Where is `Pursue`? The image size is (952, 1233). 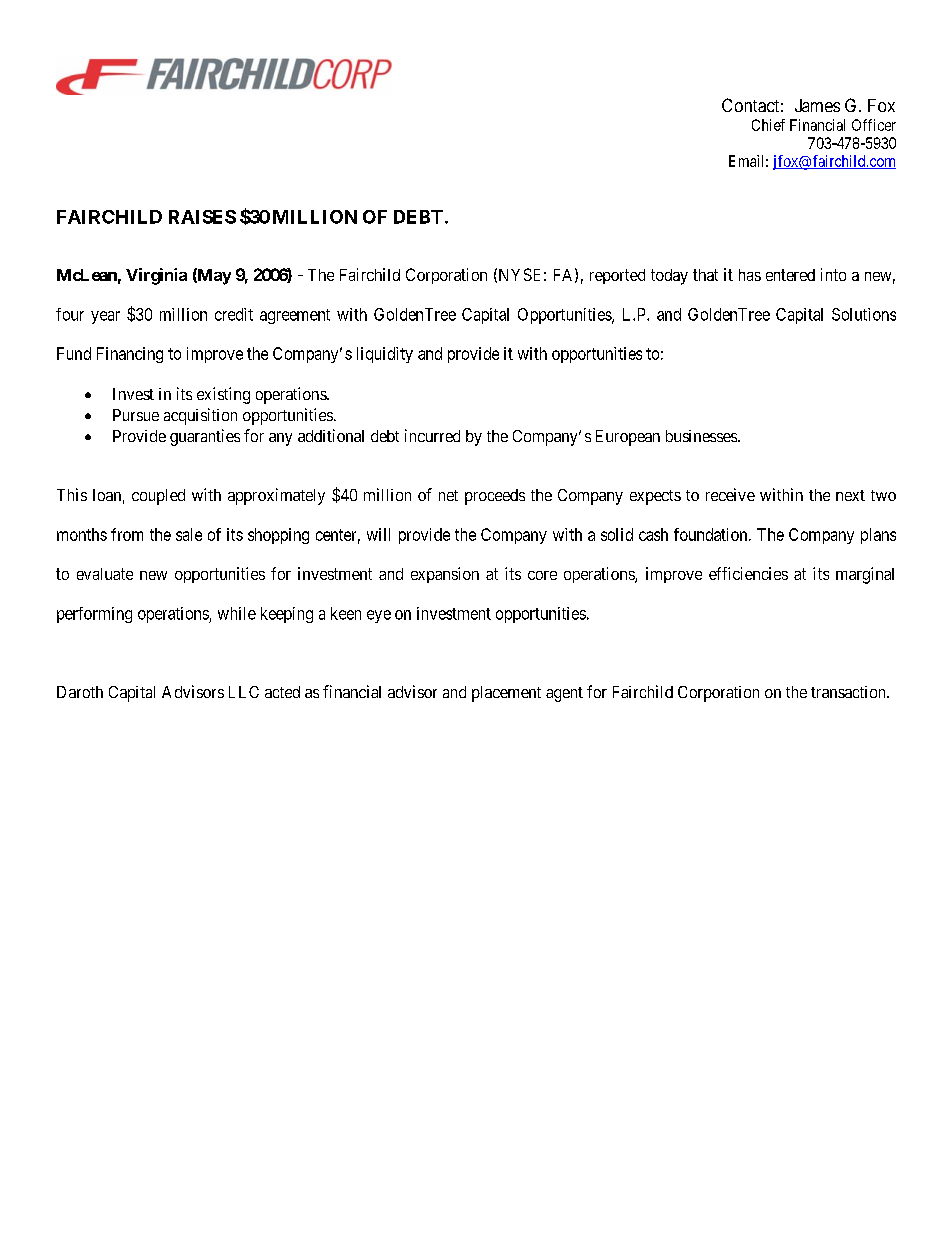 Pursue is located at coordinates (136, 415).
